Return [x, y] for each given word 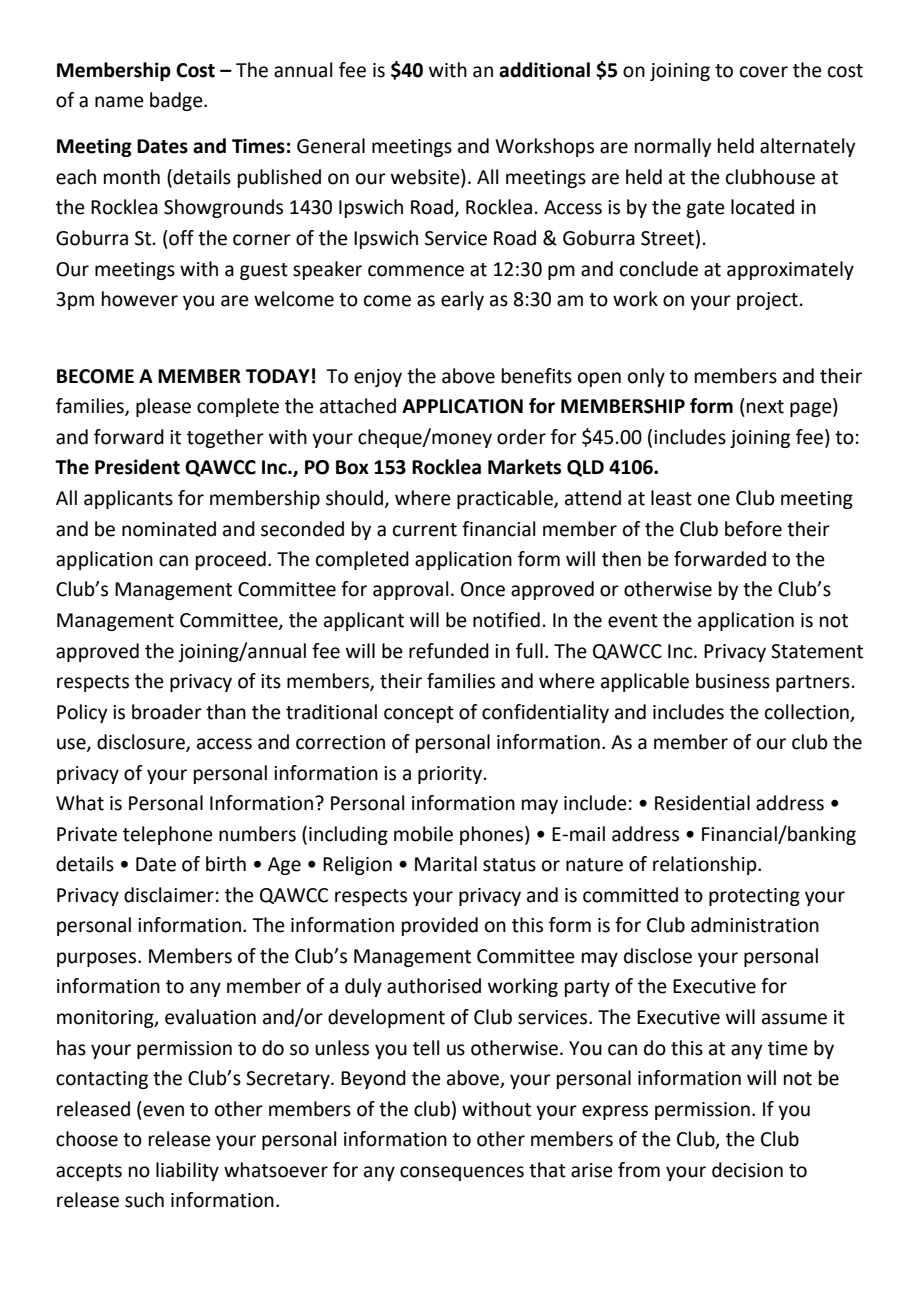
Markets [524, 467]
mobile [423, 834]
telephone [168, 835]
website [426, 178]
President [137, 467]
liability [187, 1171]
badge [177, 101]
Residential [702, 803]
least [671, 498]
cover [764, 72]
